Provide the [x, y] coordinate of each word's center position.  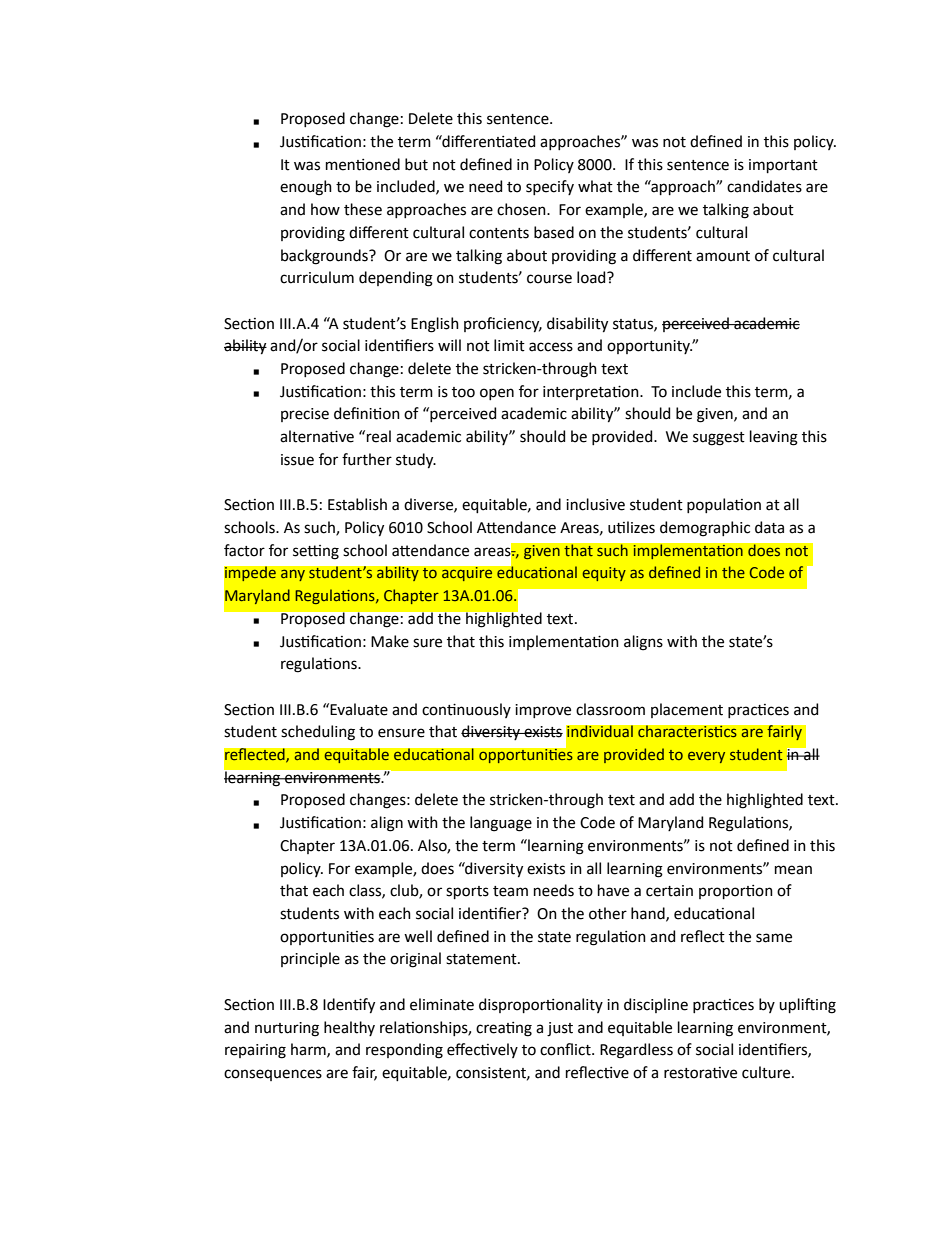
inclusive [595, 504]
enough [306, 188]
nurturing [287, 1029]
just [560, 1029]
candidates [764, 186]
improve [543, 711]
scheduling [318, 733]
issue [297, 460]
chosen [522, 209]
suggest [719, 439]
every [706, 757]
